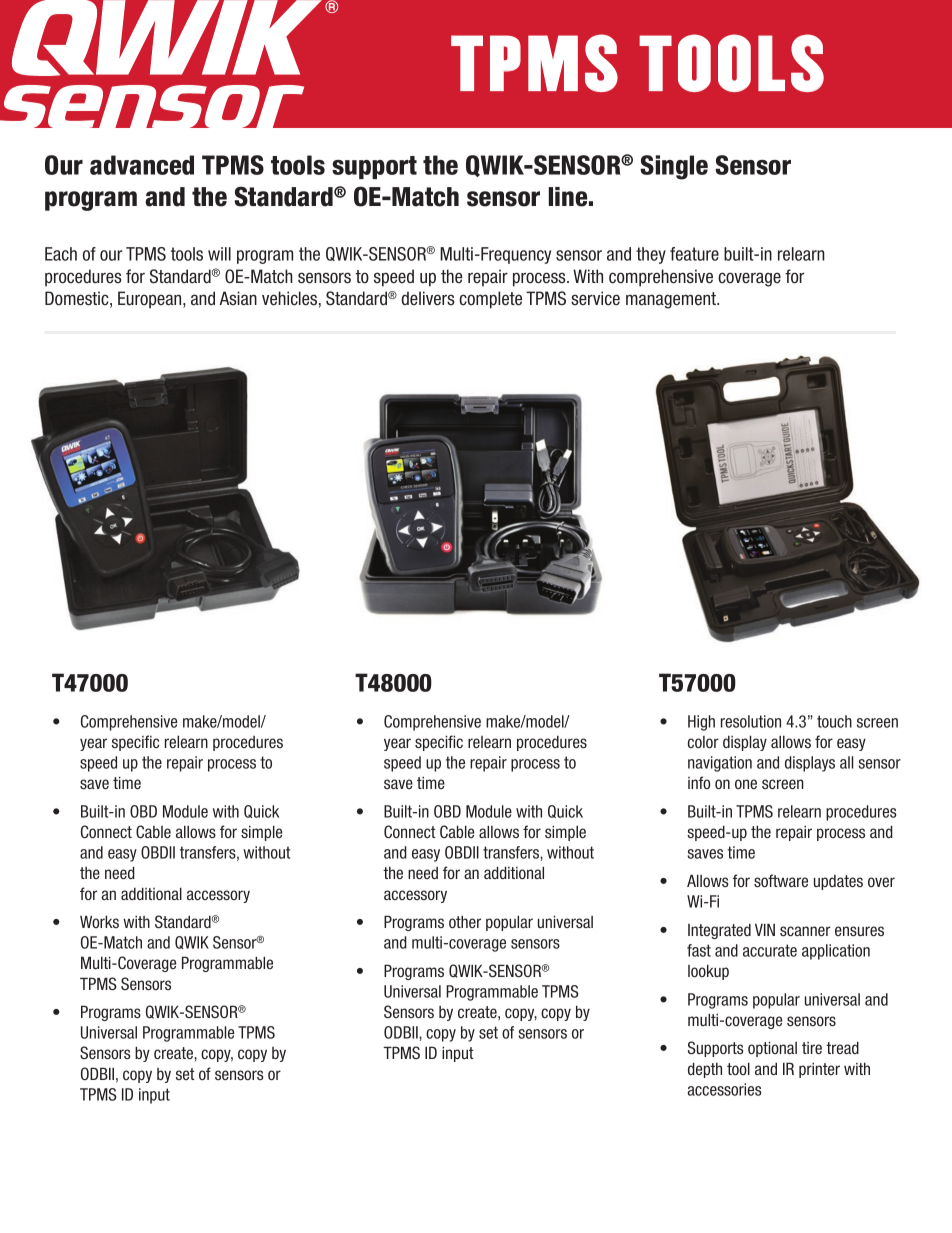 This document has height=1233, width=952. Describe the element at coordinates (772, 1049) in the document. I see `optional` at that location.
